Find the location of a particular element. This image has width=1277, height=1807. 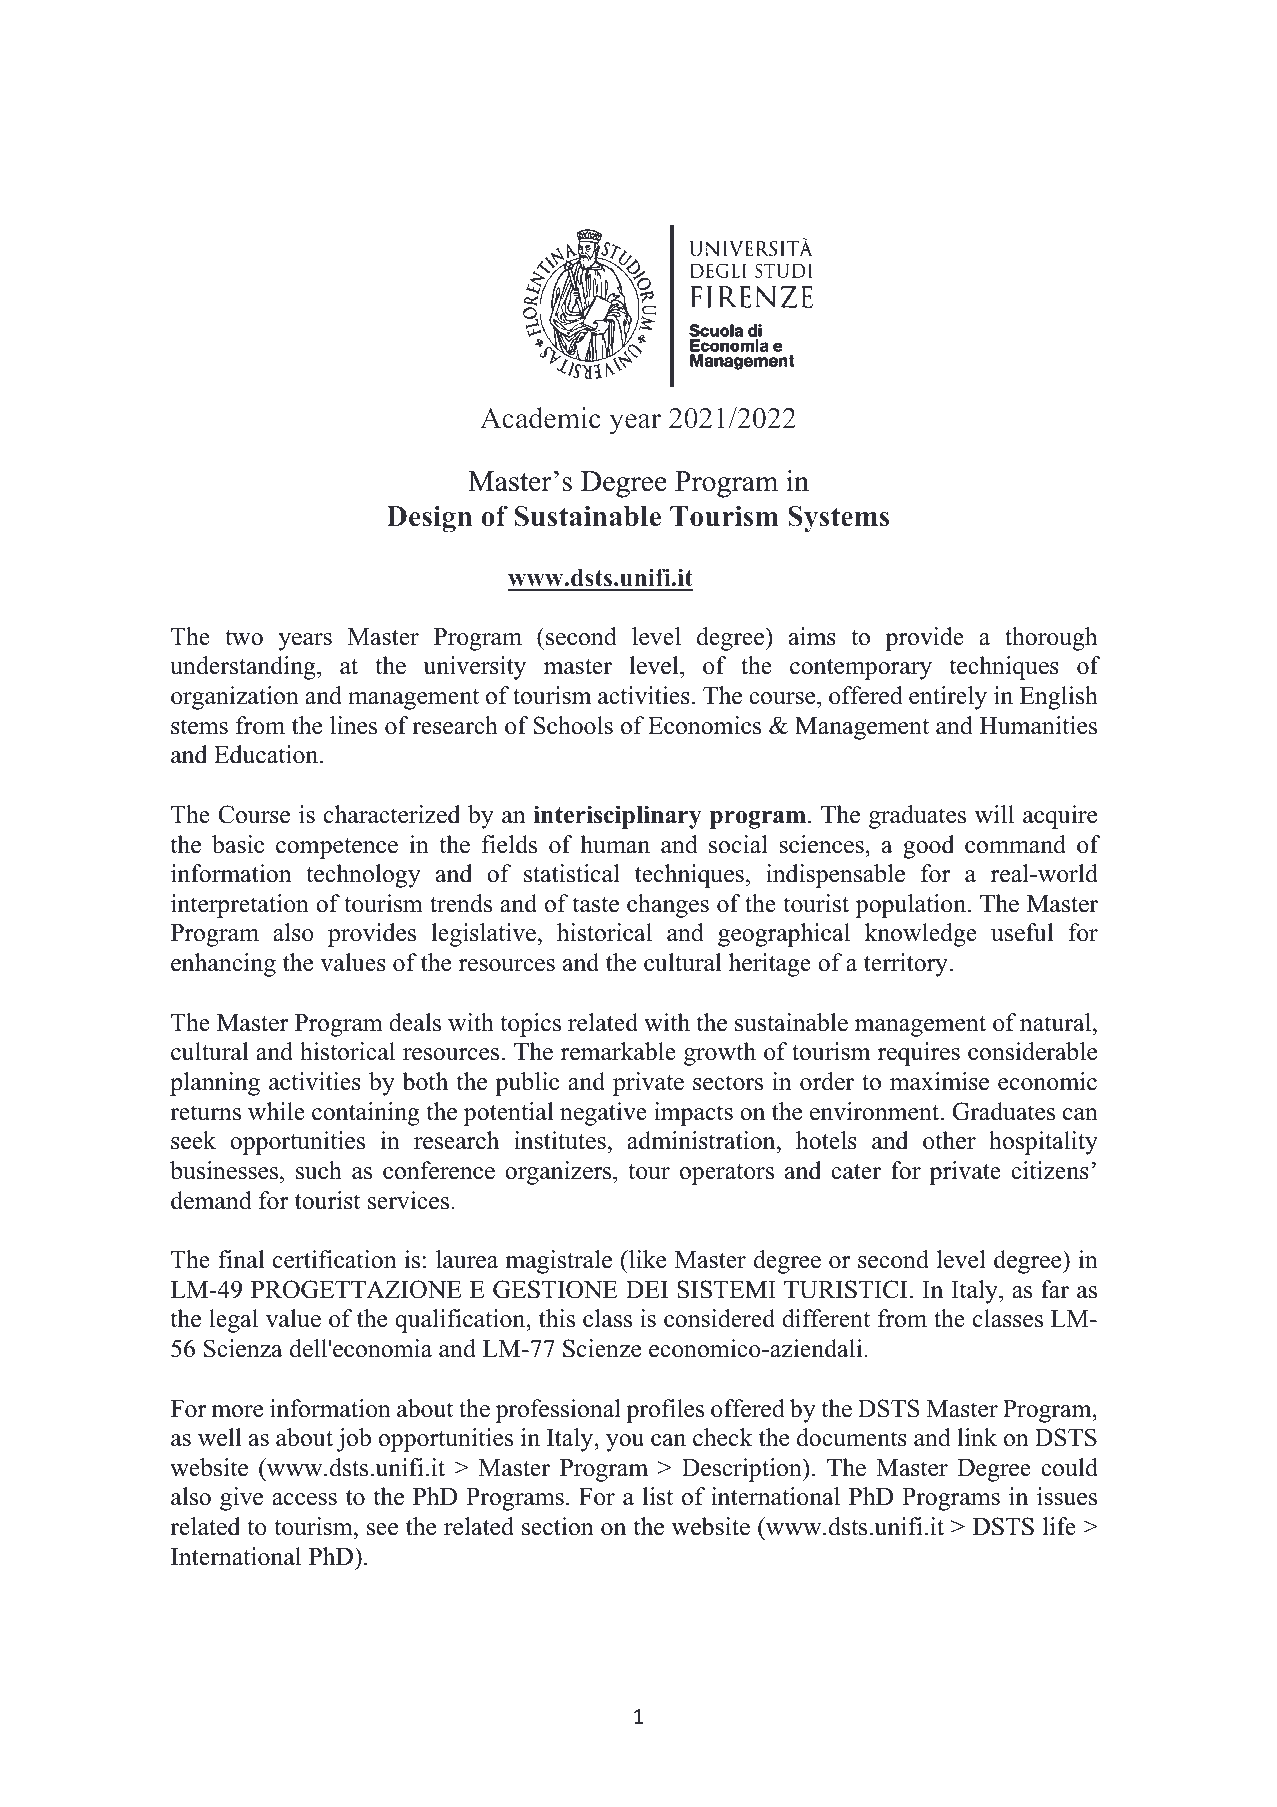

thorough is located at coordinates (1051, 639).
